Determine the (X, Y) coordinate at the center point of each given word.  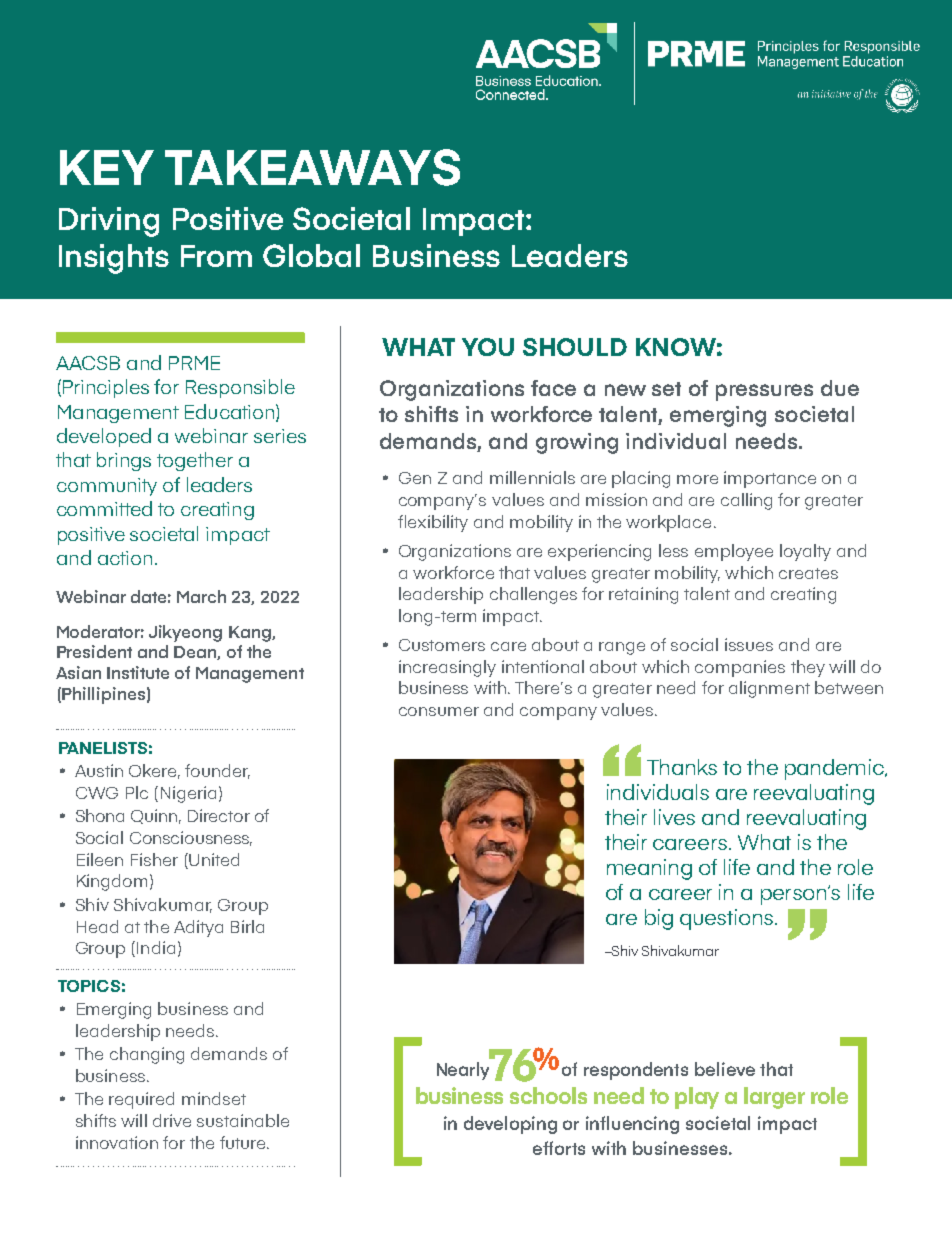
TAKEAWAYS (312, 167)
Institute (138, 672)
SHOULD (575, 347)
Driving (109, 222)
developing (510, 1125)
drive (172, 1120)
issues (749, 644)
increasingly (447, 668)
